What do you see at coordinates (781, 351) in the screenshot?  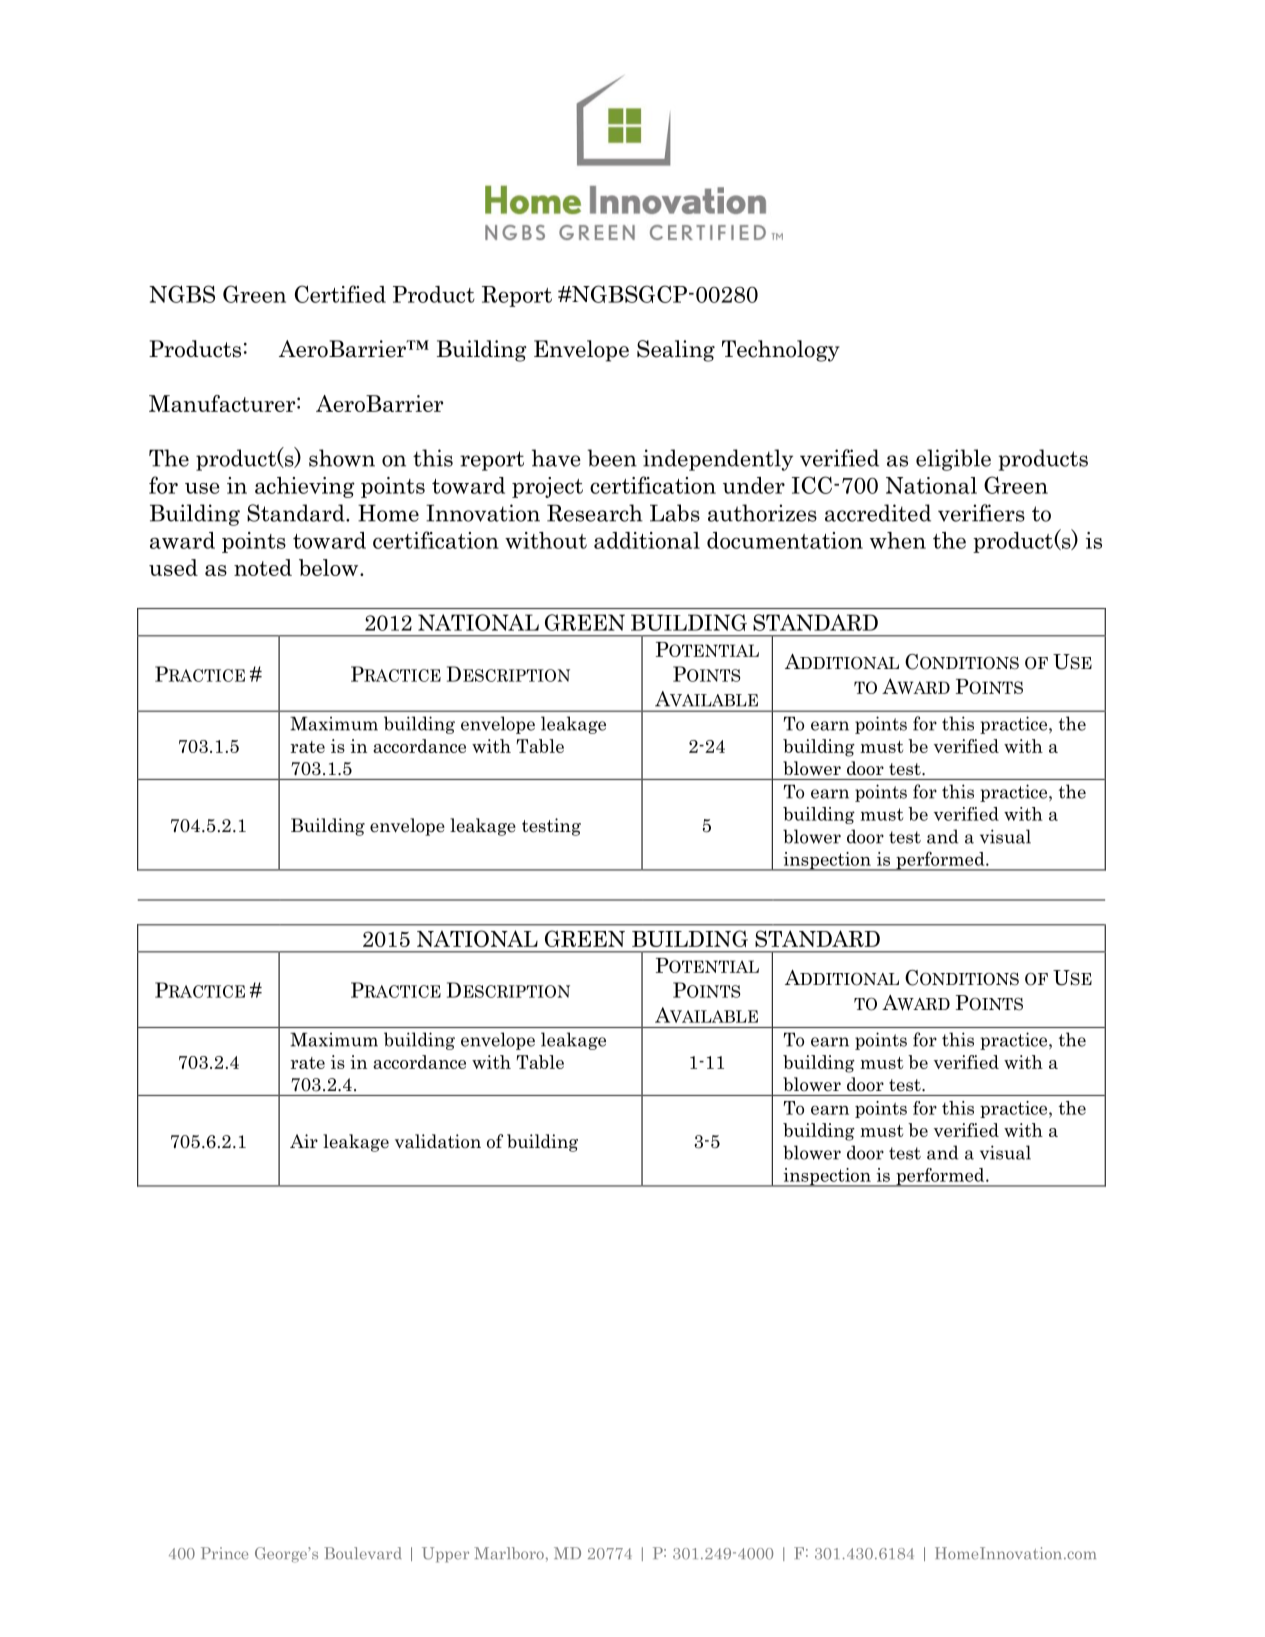 I see `Technology` at bounding box center [781, 351].
